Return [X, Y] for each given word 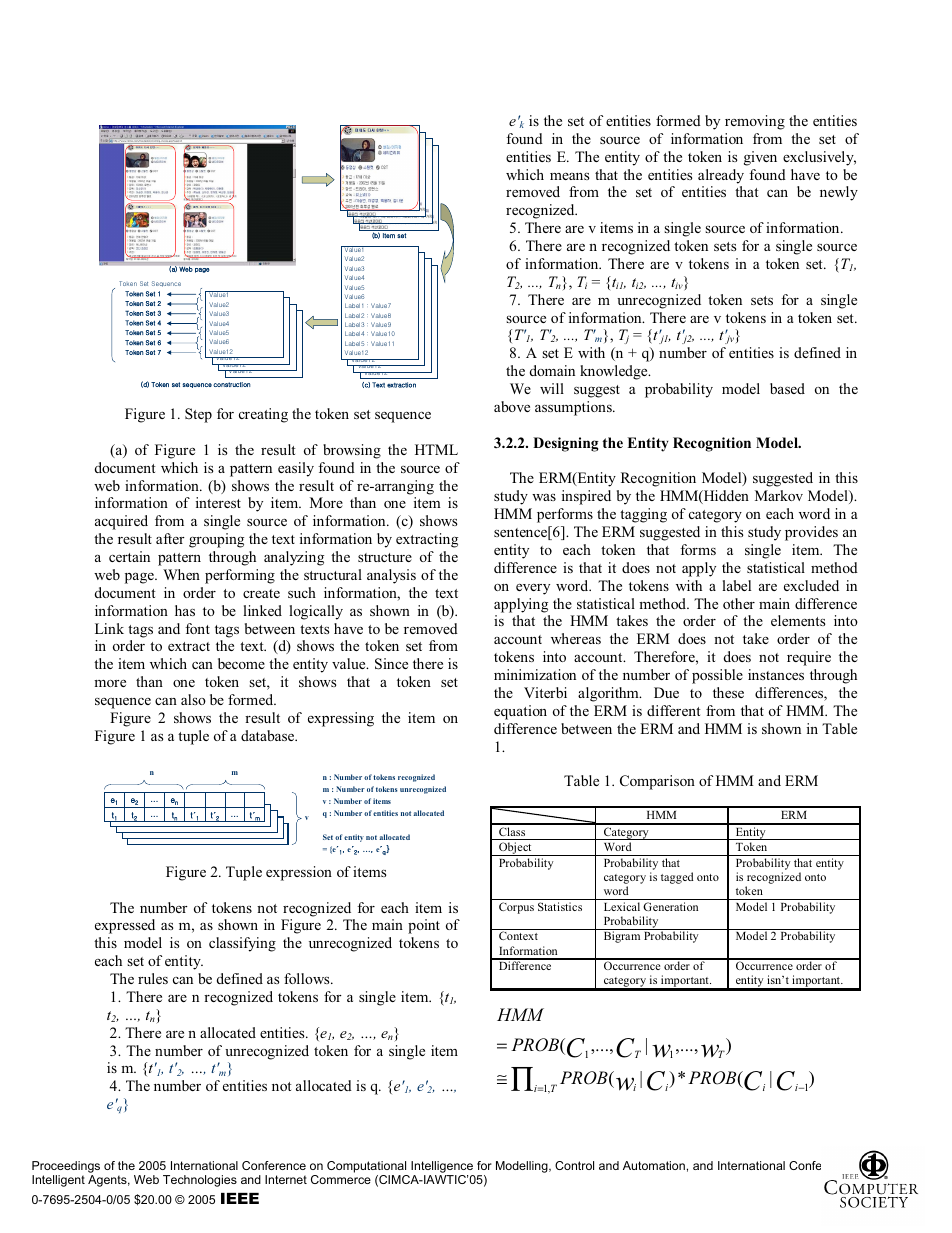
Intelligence [443, 1168]
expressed [125, 926]
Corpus [516, 908]
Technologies [200, 1181]
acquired [121, 522]
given [760, 158]
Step [198, 415]
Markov [779, 495]
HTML [436, 449]
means [570, 176]
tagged [677, 878]
